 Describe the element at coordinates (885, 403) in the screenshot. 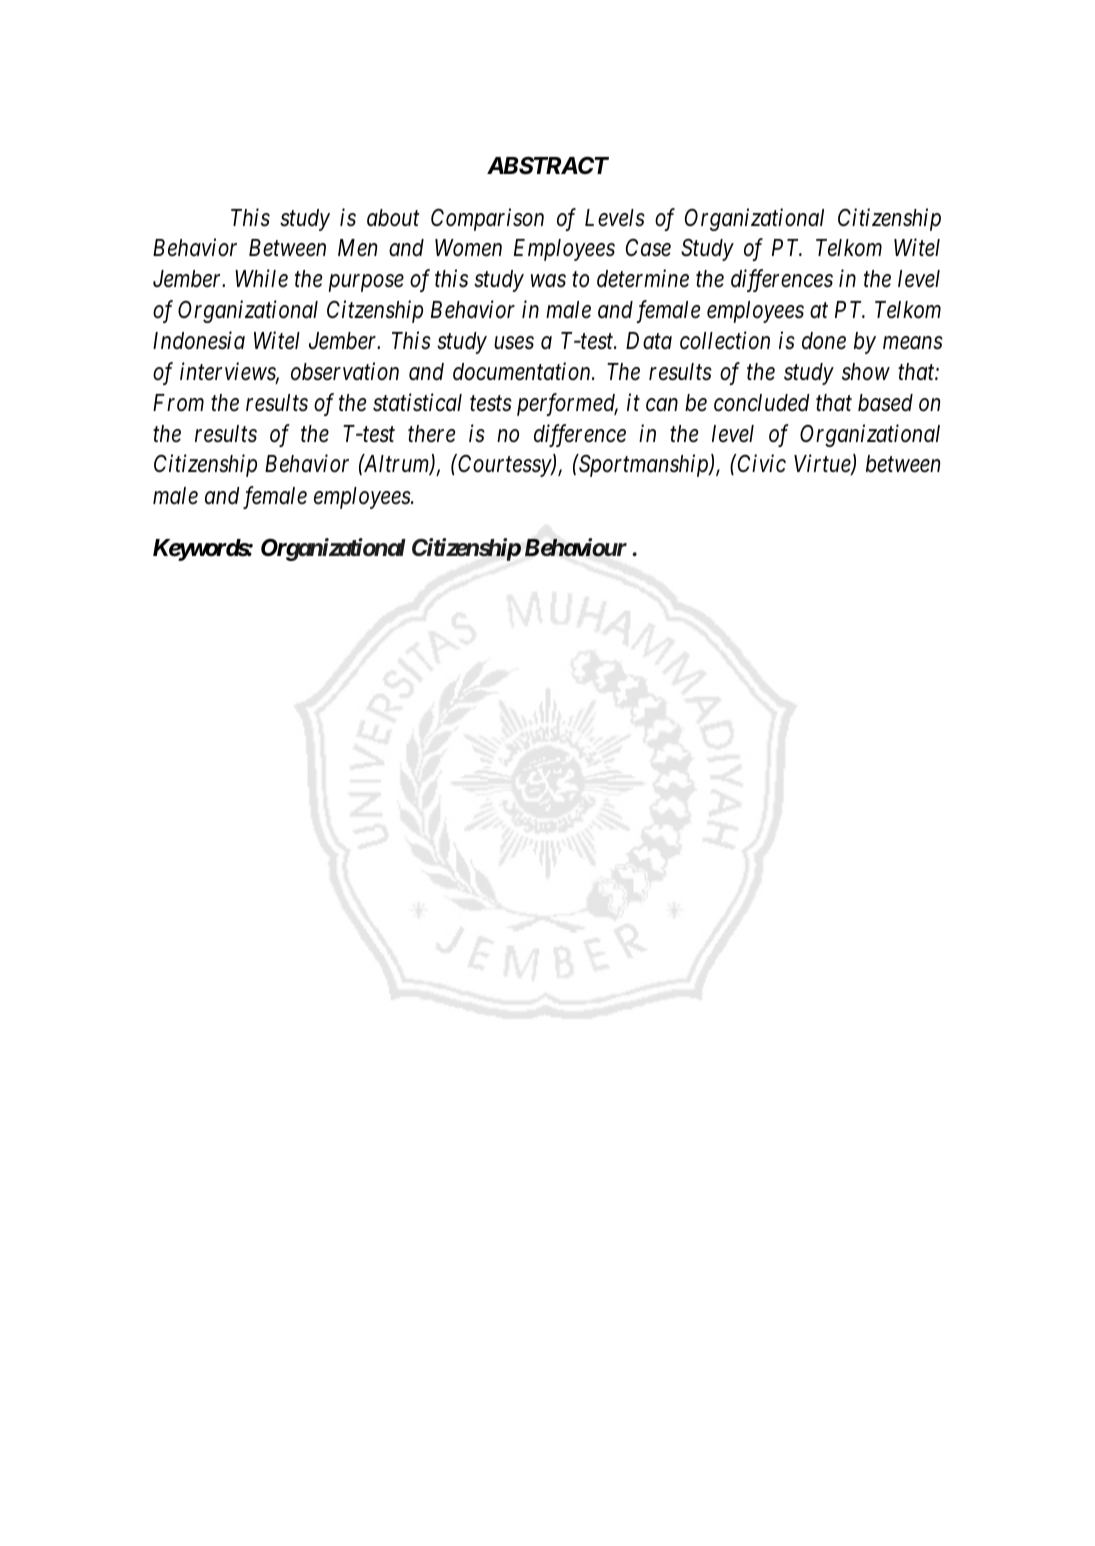

I see `based` at that location.
